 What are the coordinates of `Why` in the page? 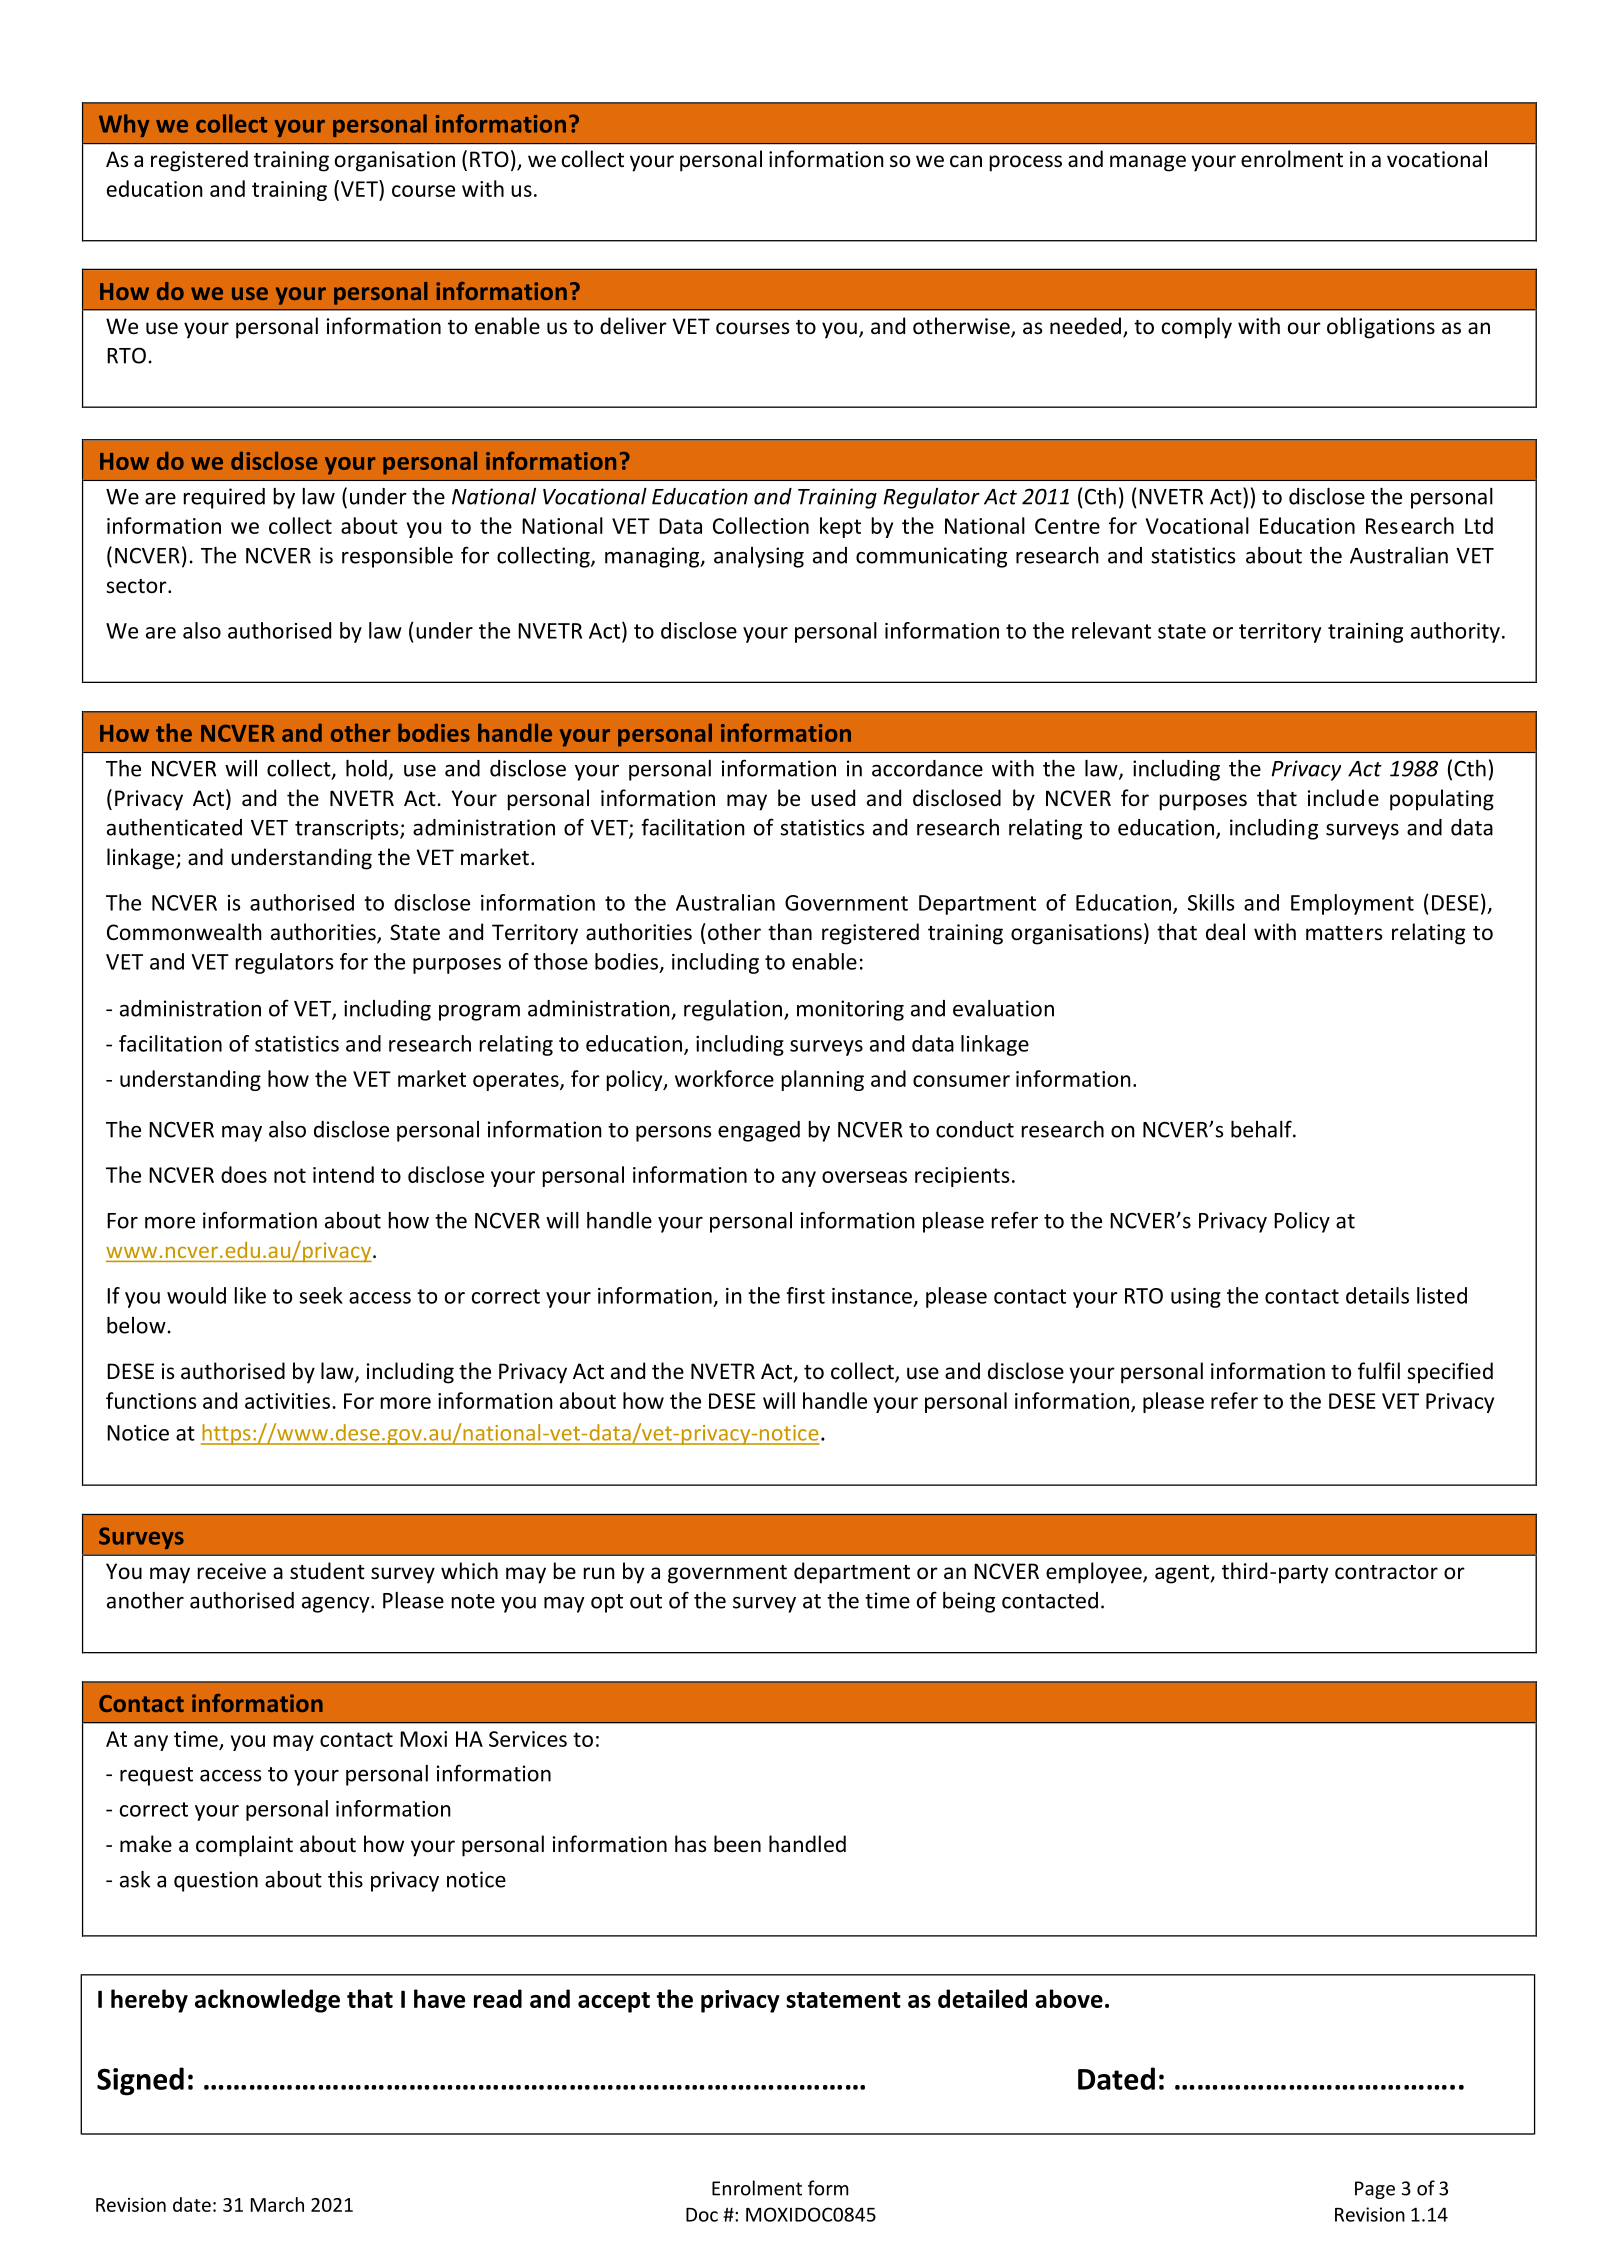 It's located at (124, 125).
